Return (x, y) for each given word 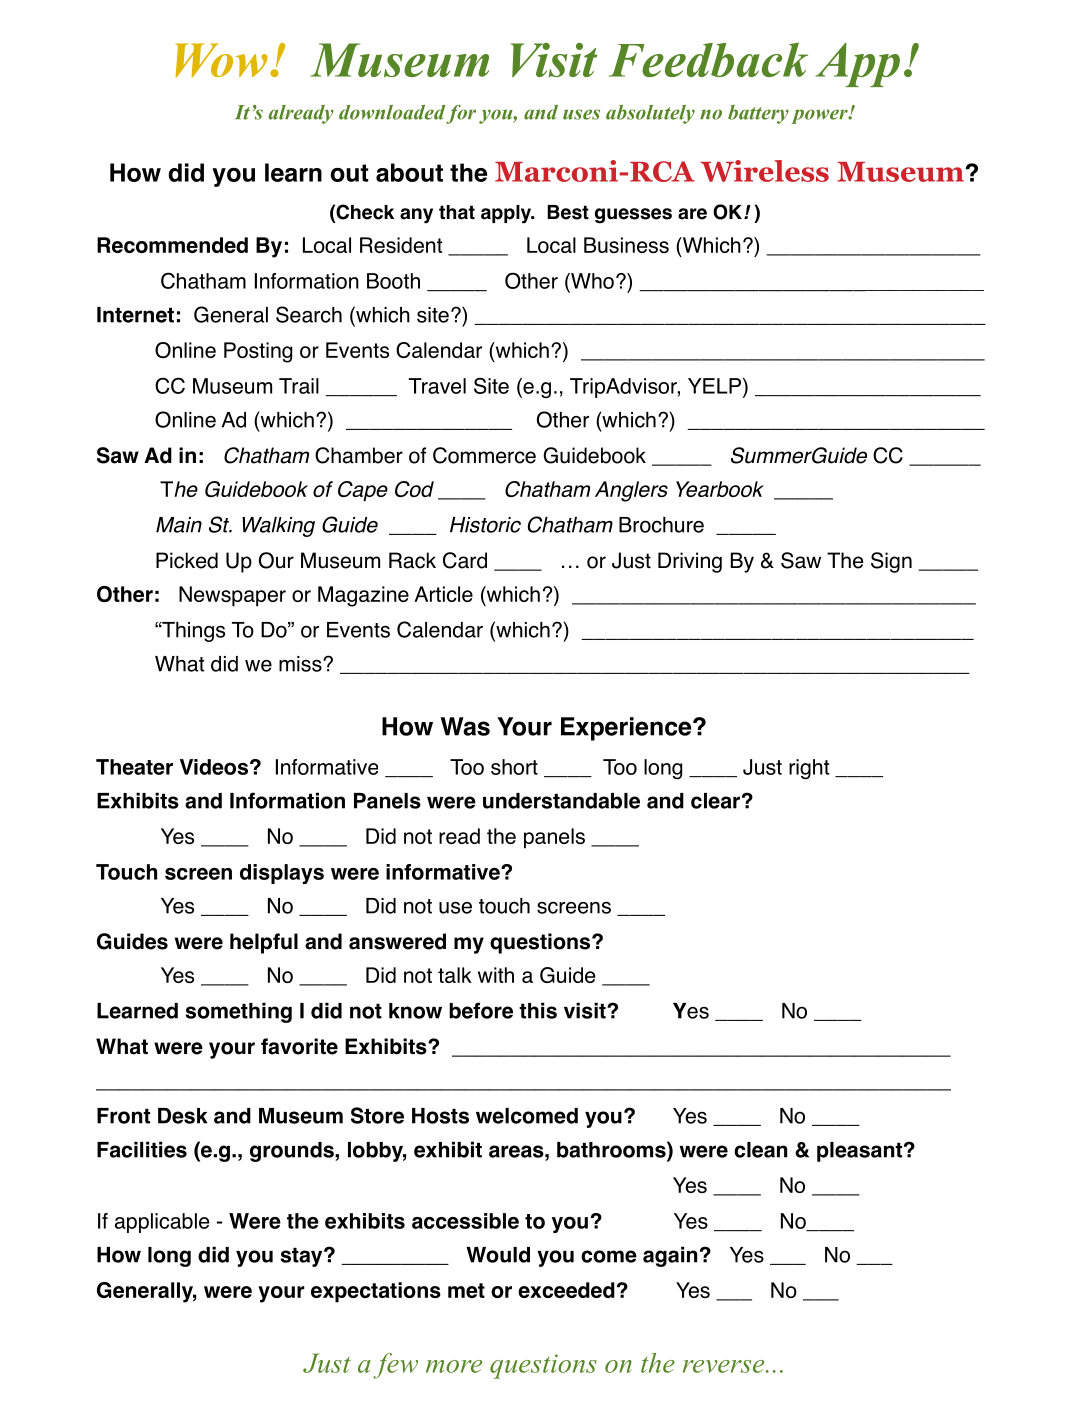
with (496, 975)
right (809, 769)
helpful (264, 943)
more (454, 1366)
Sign (891, 562)
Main (179, 525)
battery (758, 114)
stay (302, 1257)
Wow (221, 60)
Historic (485, 525)
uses (581, 114)
